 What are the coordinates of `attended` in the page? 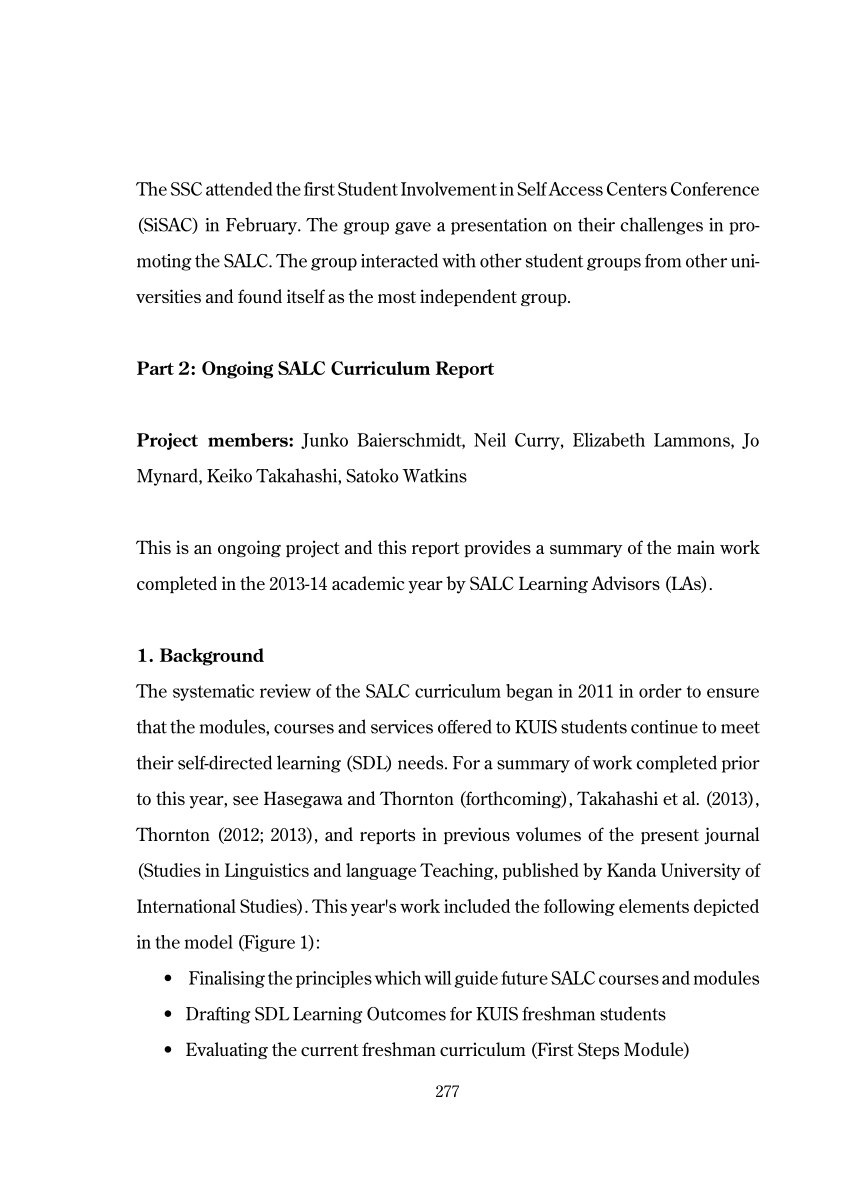 It's located at (239, 189).
